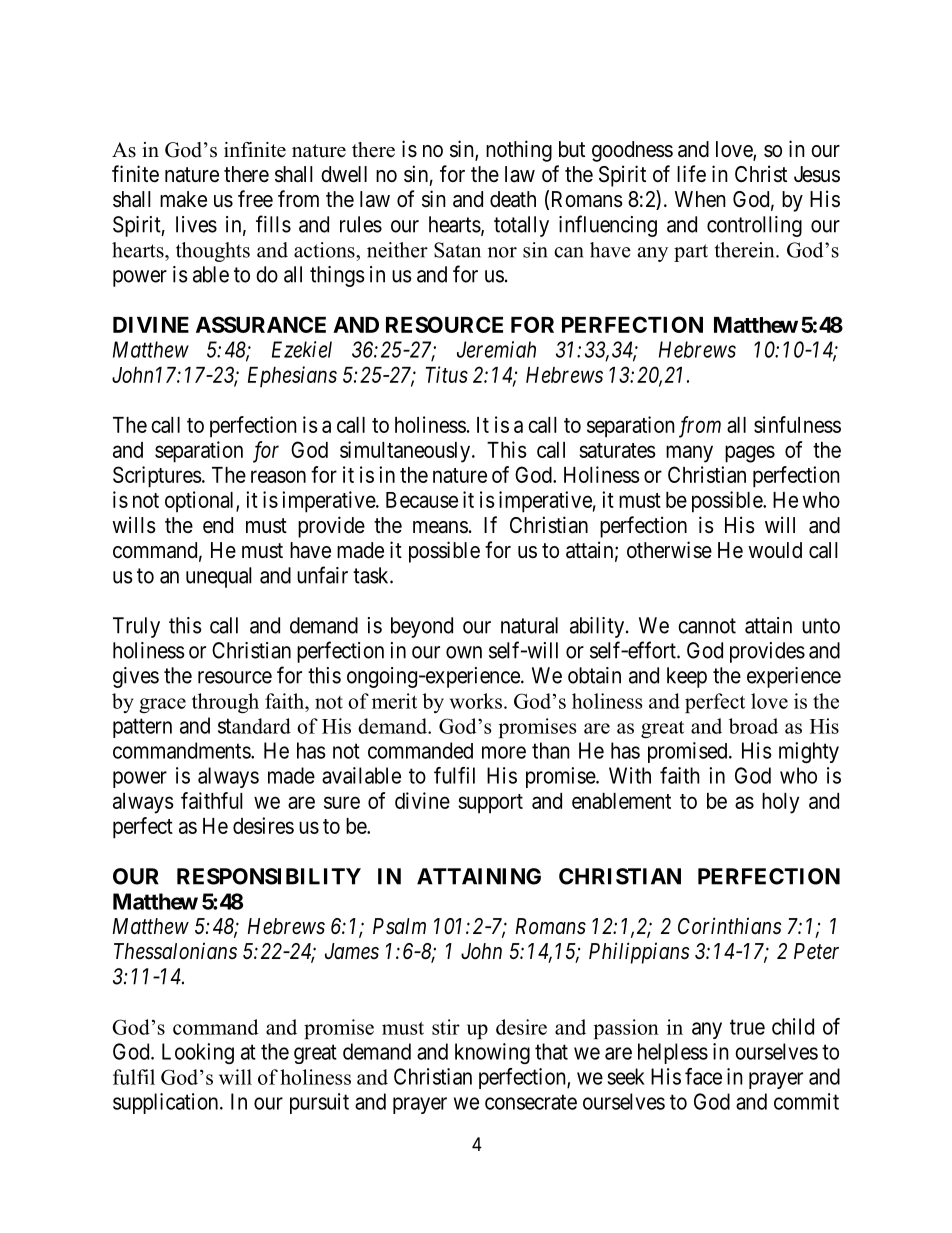 This screenshot has width=952, height=1233. I want to click on death, so click(513, 199).
